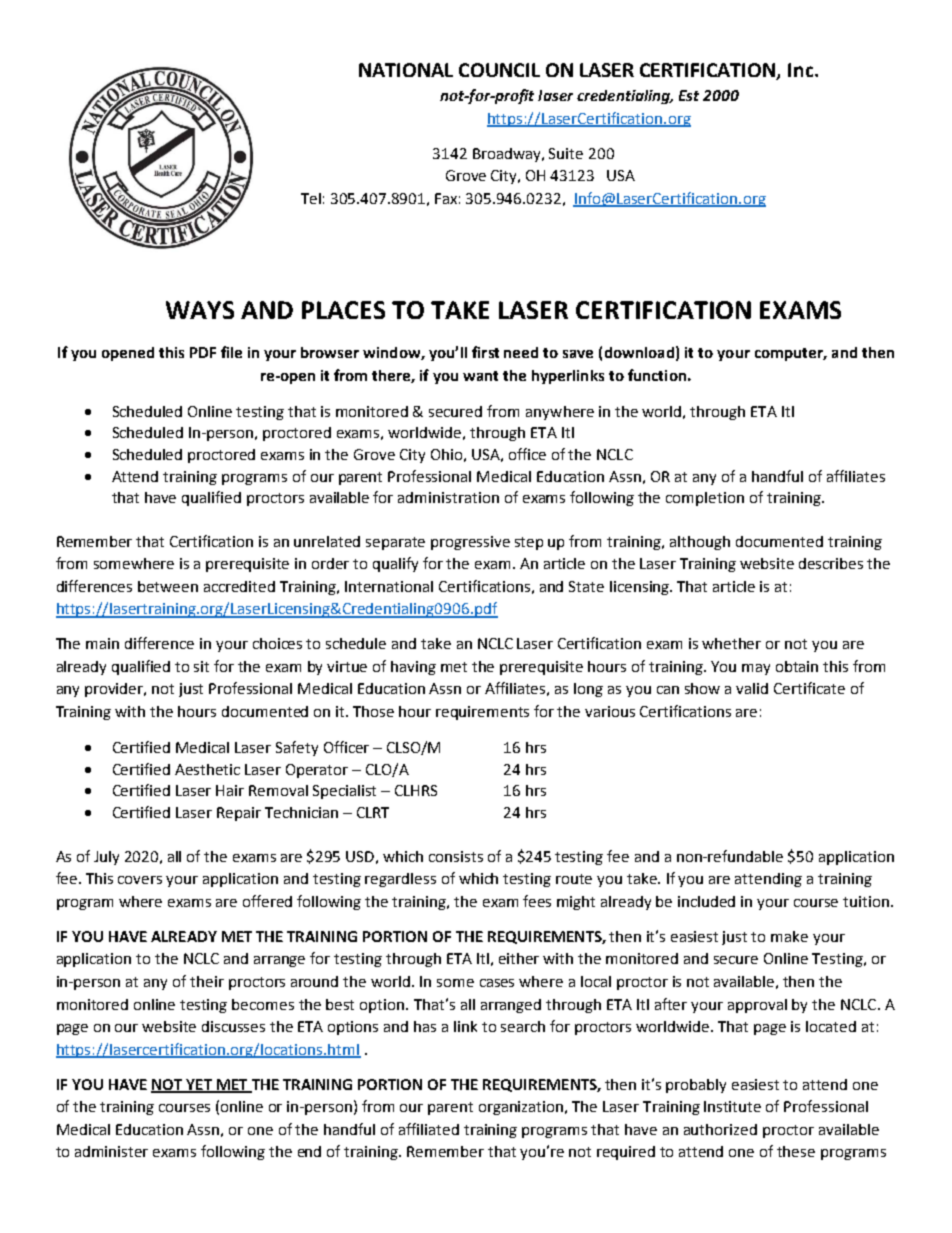  What do you see at coordinates (566, 153) in the screenshot?
I see `Suite` at bounding box center [566, 153].
